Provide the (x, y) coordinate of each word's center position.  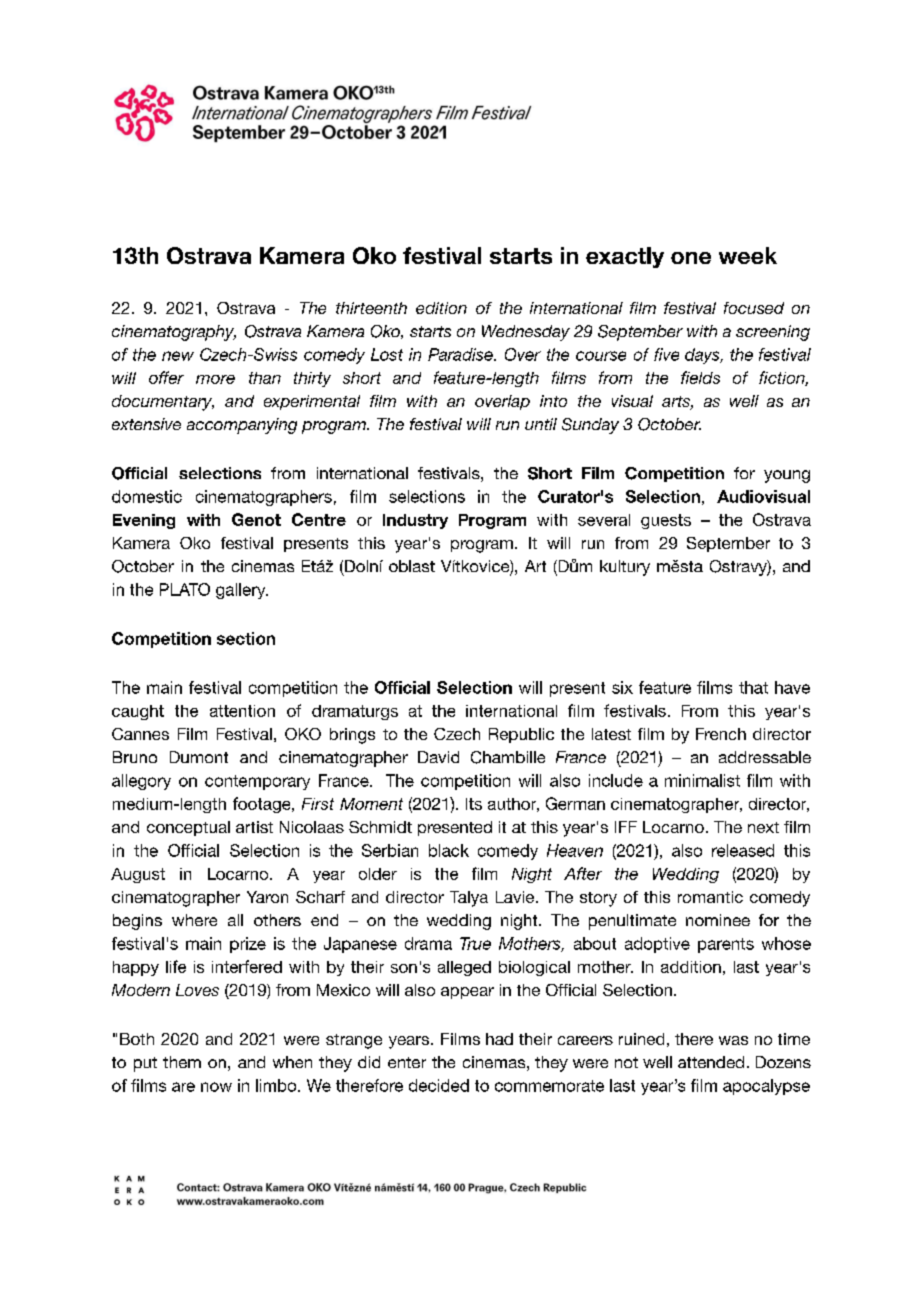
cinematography (174, 333)
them (182, 1062)
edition (441, 308)
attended (711, 1062)
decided (439, 1085)
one (691, 258)
